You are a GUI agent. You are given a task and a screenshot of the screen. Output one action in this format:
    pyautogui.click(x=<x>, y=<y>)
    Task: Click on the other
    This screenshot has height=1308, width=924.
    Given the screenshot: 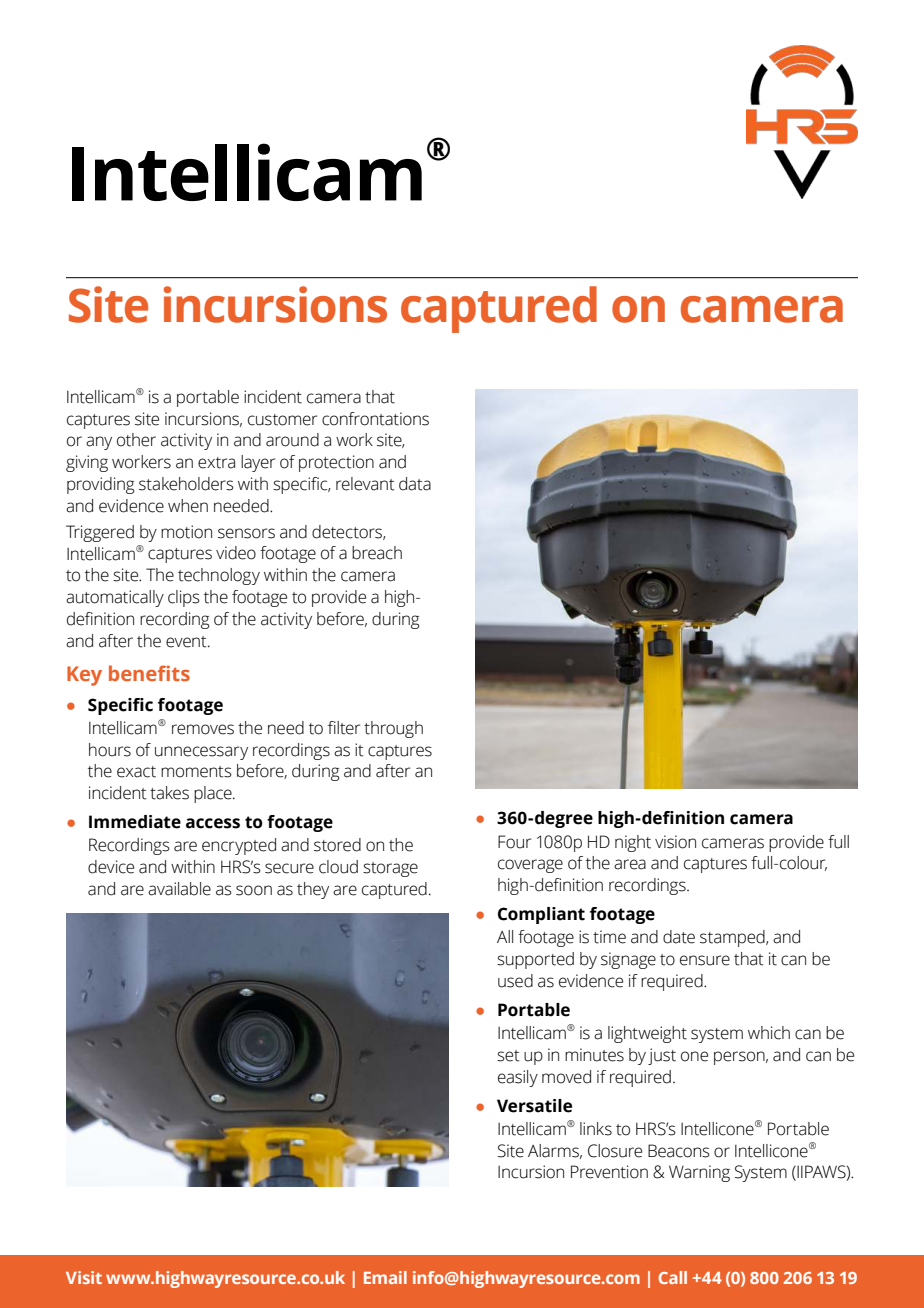 What is the action you would take?
    pyautogui.click(x=136, y=440)
